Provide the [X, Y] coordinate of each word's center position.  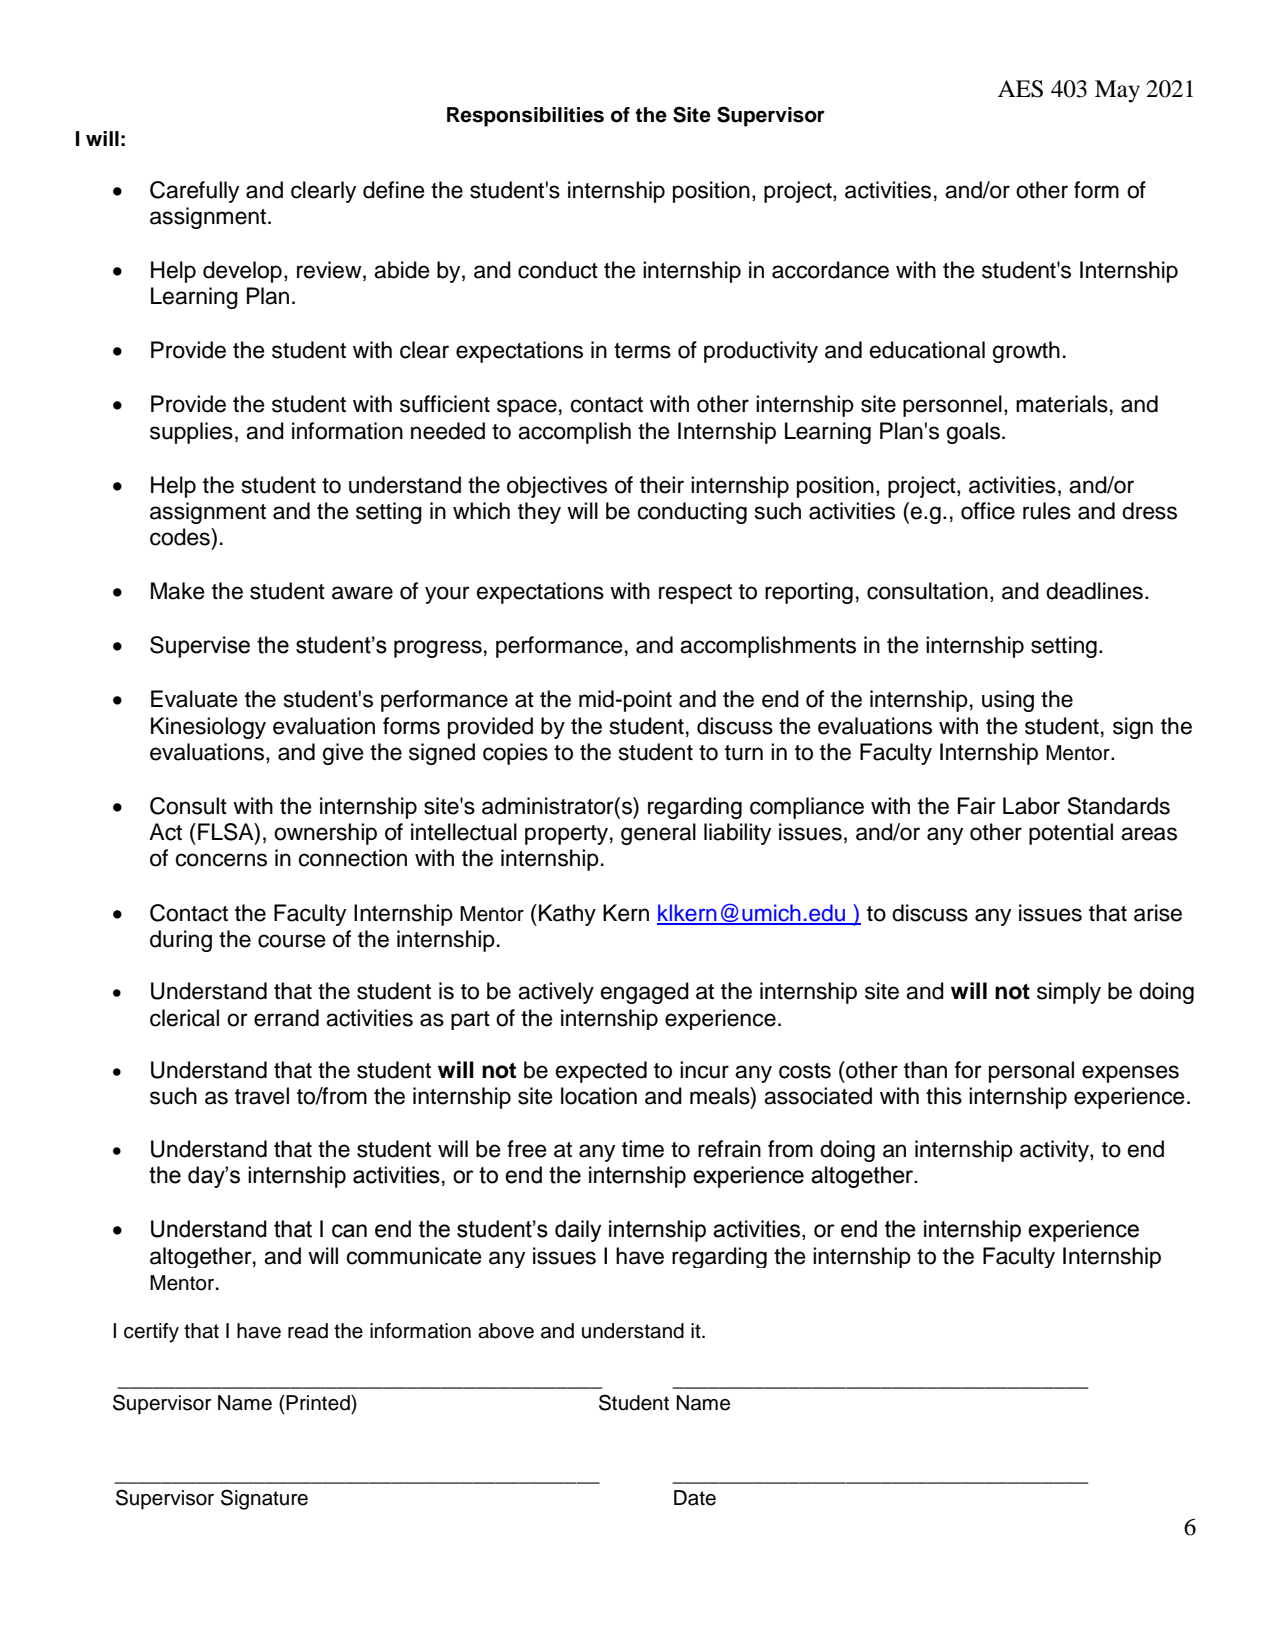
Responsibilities [525, 117]
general [658, 834]
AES [1020, 89]
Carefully [194, 192]
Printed [319, 1403]
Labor [1031, 806]
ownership [325, 834]
